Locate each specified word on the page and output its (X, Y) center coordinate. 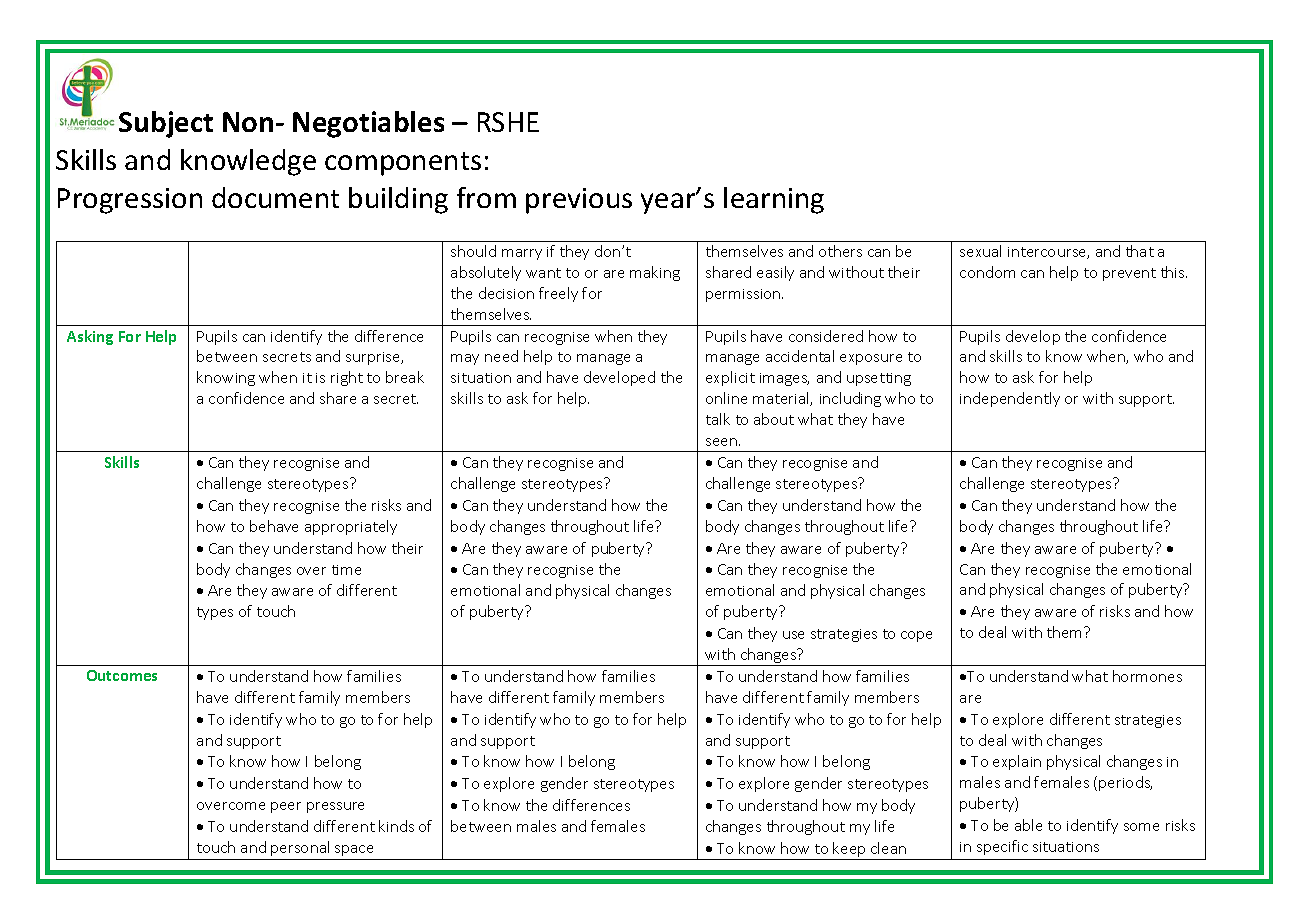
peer (286, 807)
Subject (166, 124)
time (346, 570)
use (793, 635)
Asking (90, 337)
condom (987, 272)
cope (916, 636)
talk (718, 419)
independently (1010, 399)
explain (1017, 762)
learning (774, 200)
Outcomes (122, 675)
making (655, 273)
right (347, 378)
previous (579, 201)
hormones (1147, 676)
